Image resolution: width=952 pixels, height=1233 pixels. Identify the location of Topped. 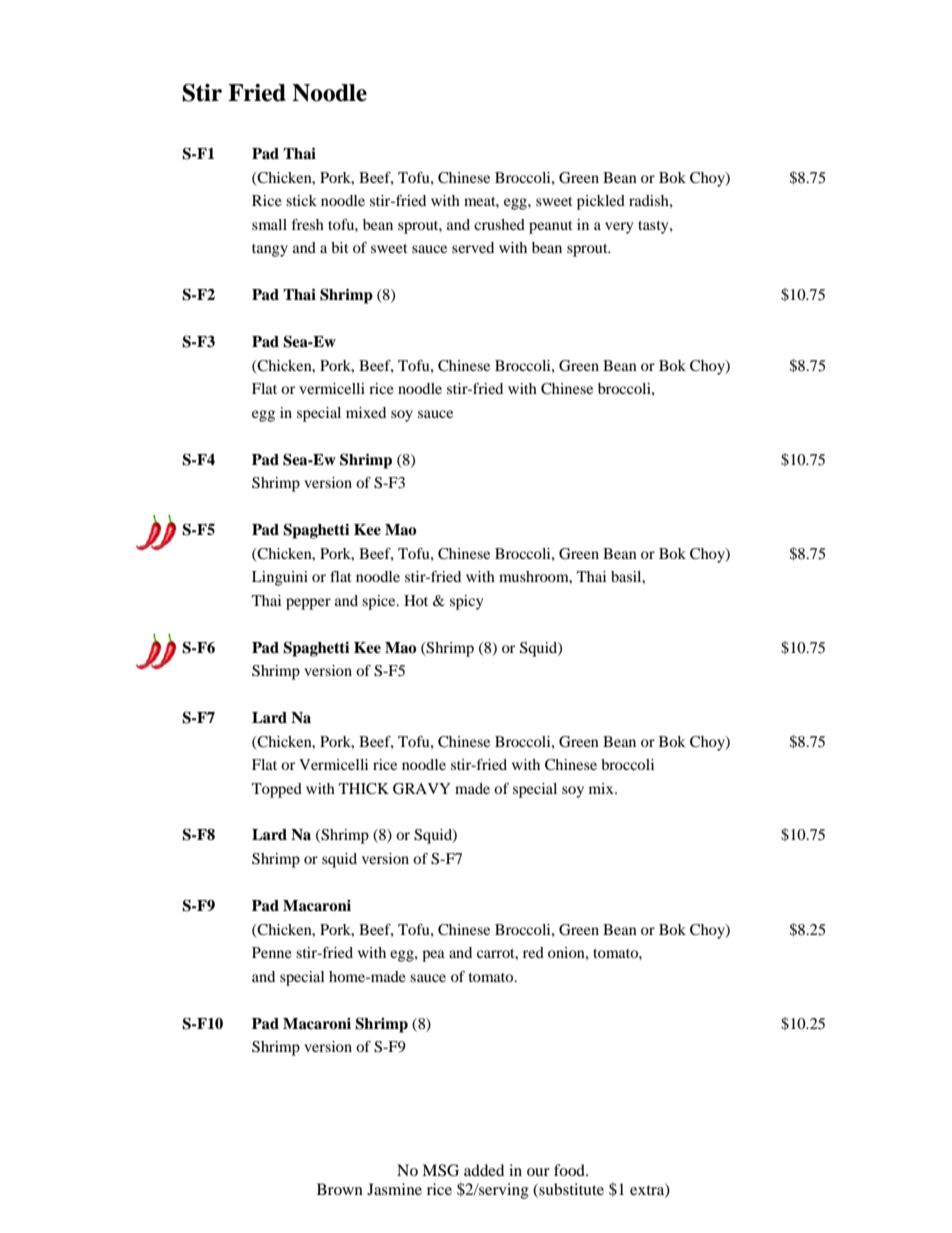
(277, 790).
